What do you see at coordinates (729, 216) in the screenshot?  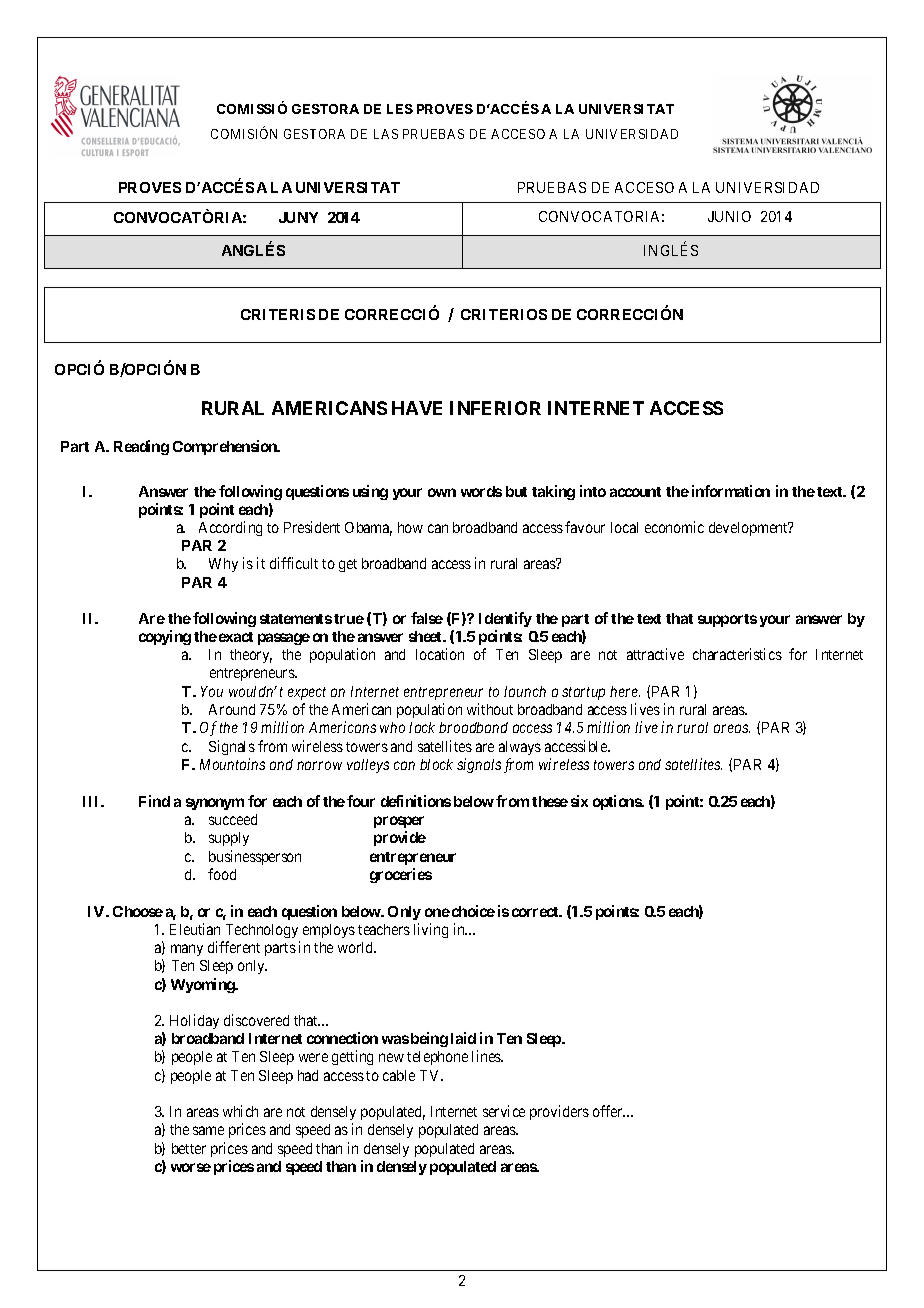 I see `JUNIO` at bounding box center [729, 216].
